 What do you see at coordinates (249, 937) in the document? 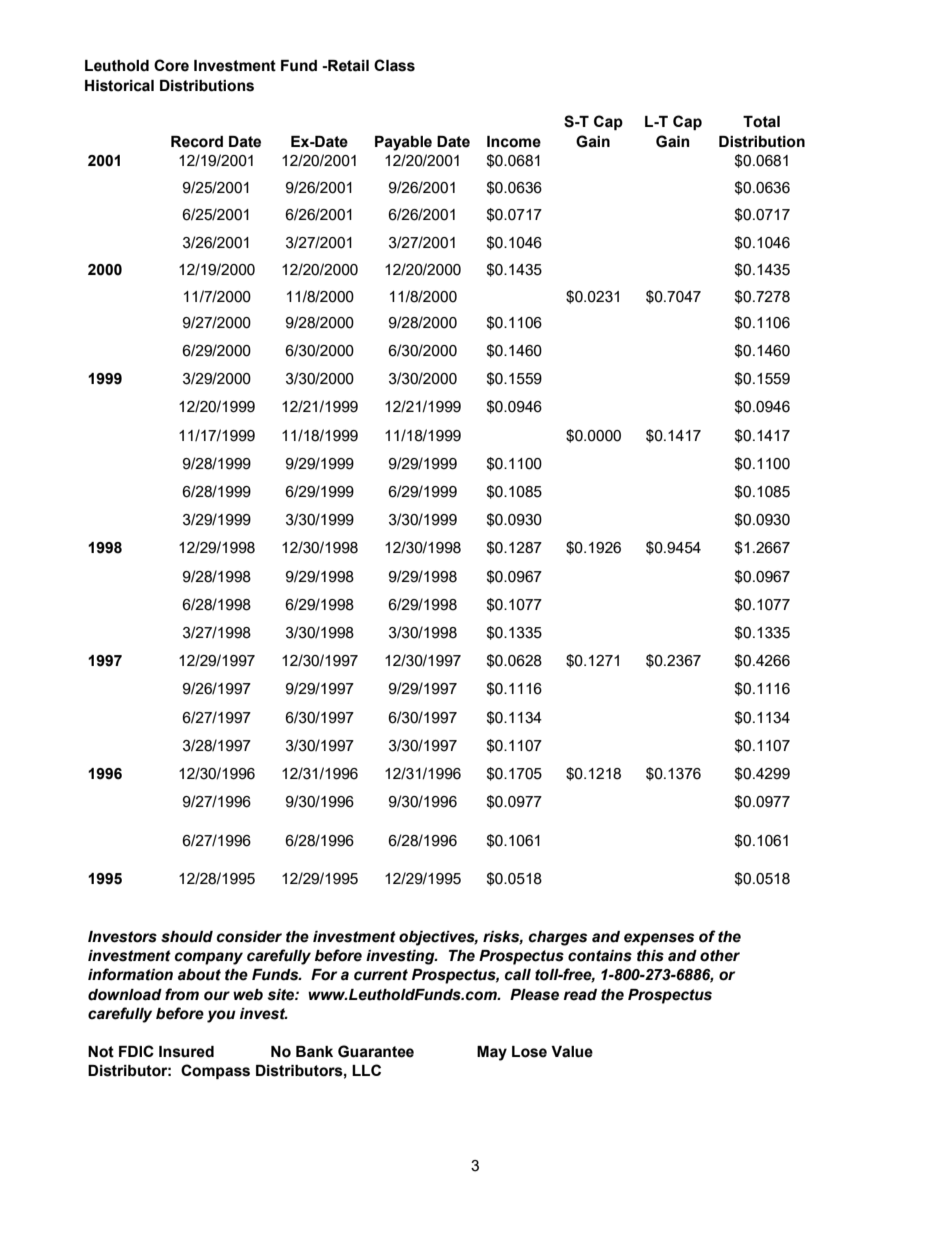
I see `consider` at bounding box center [249, 937].
